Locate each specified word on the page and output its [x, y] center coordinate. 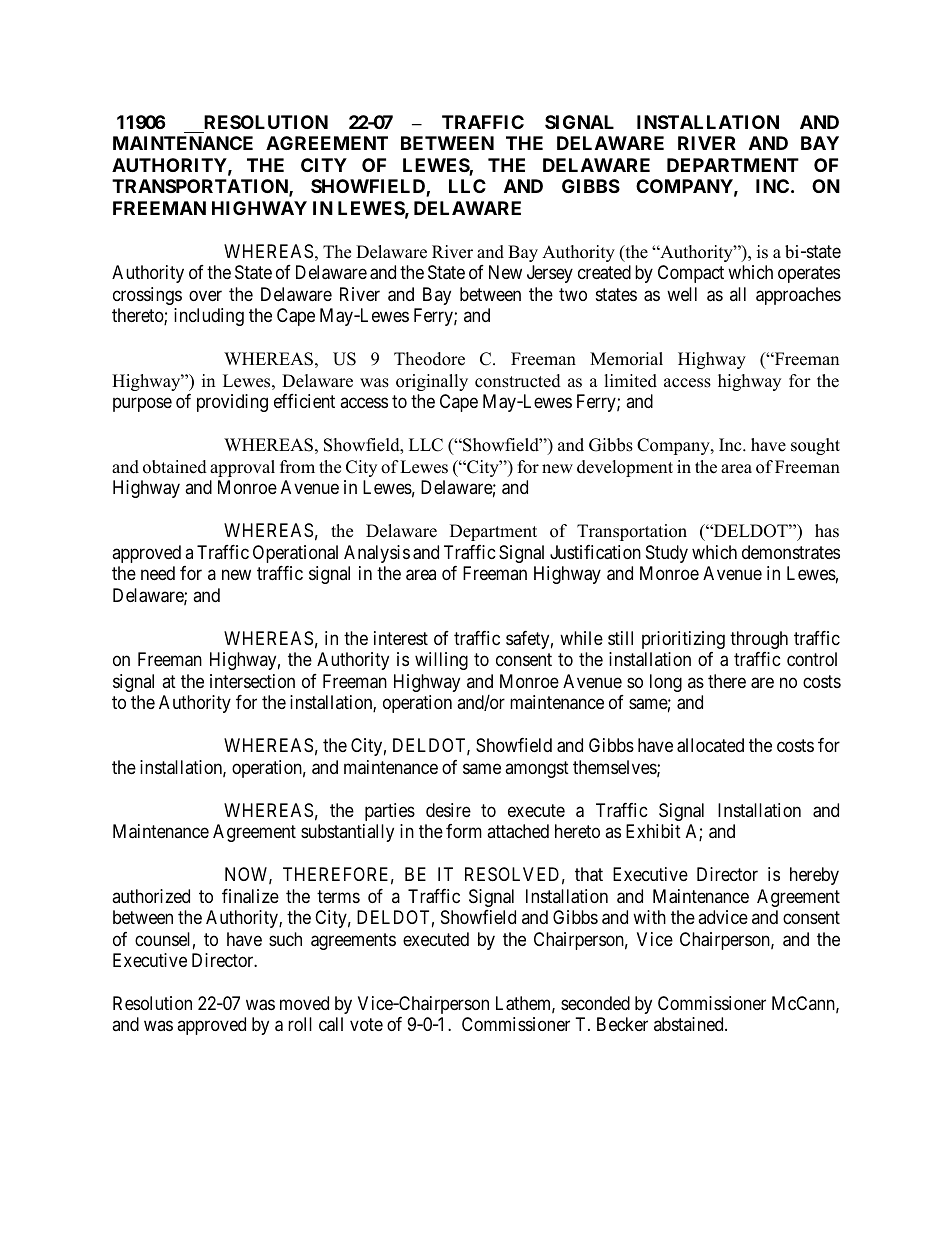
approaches [798, 296]
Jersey [550, 274]
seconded [595, 1003]
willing [441, 661]
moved [304, 1003]
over [205, 295]
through [759, 640]
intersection [252, 681]
